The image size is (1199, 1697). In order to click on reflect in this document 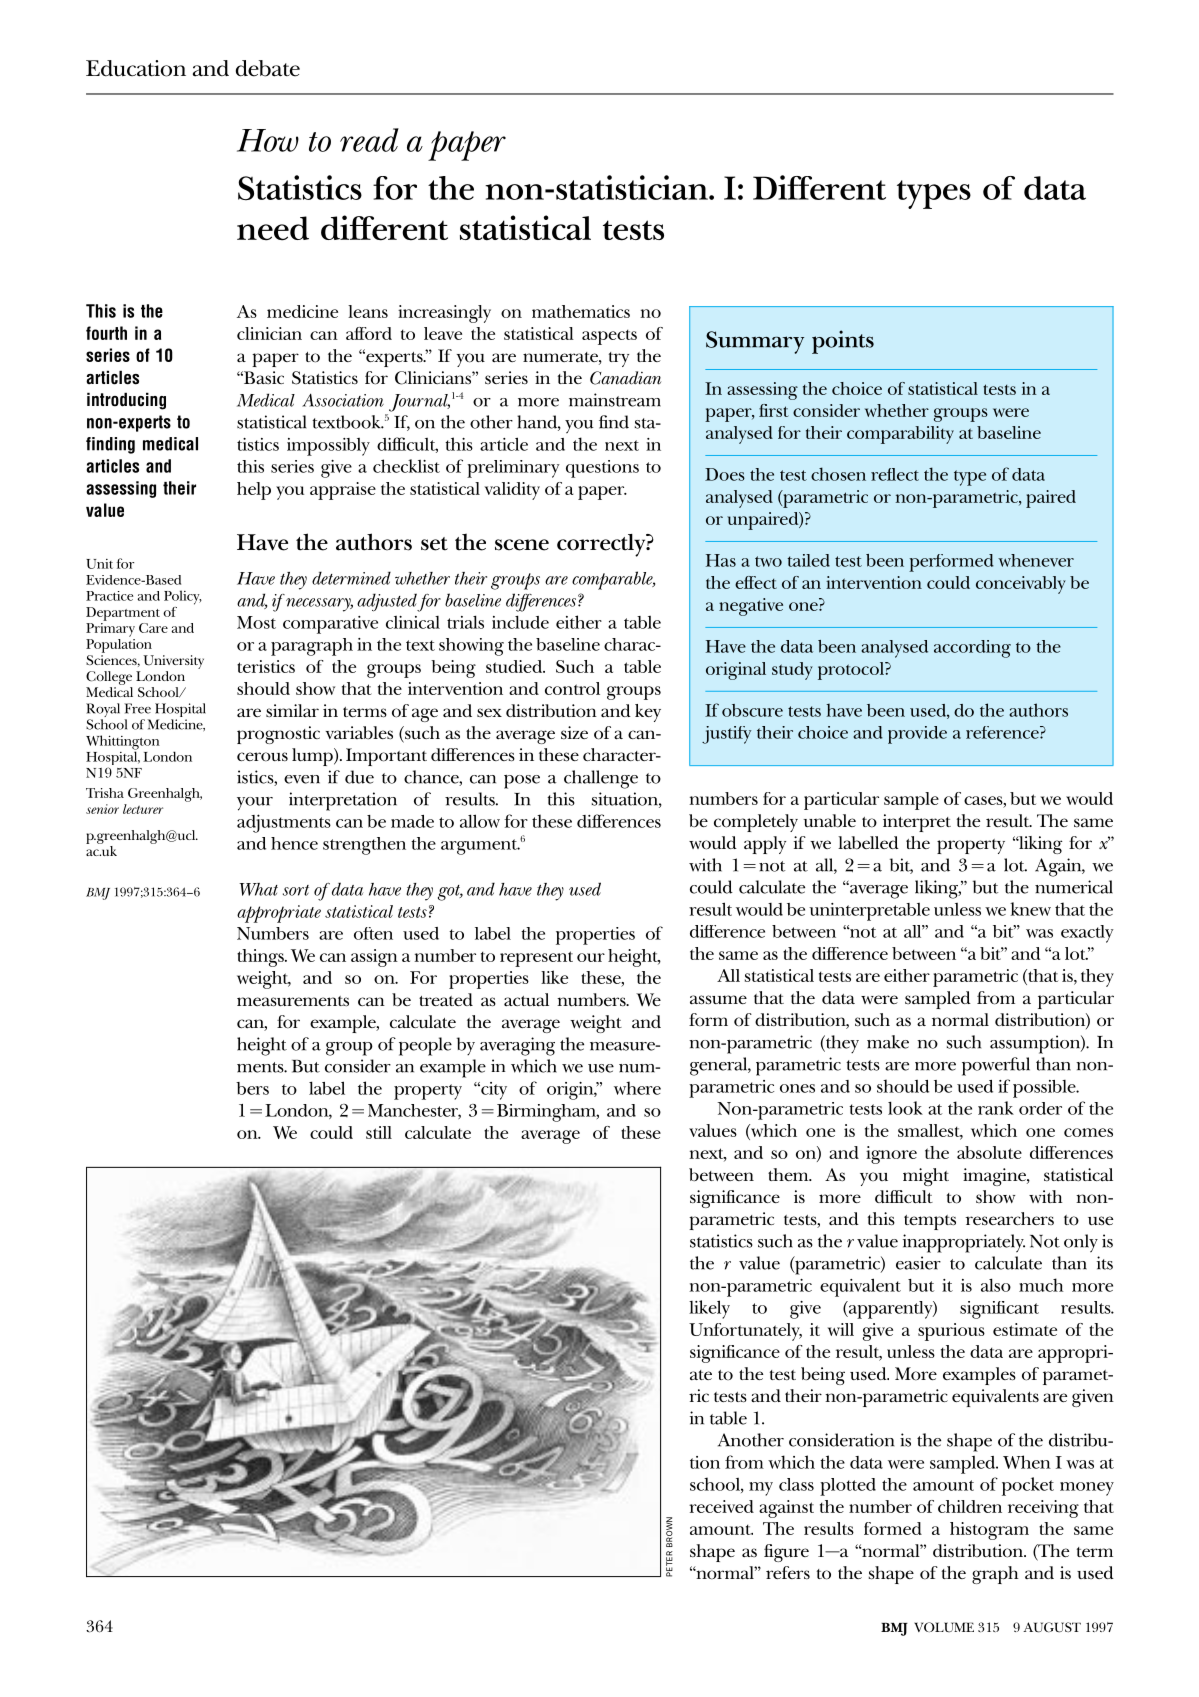, I will do `click(895, 474)`.
